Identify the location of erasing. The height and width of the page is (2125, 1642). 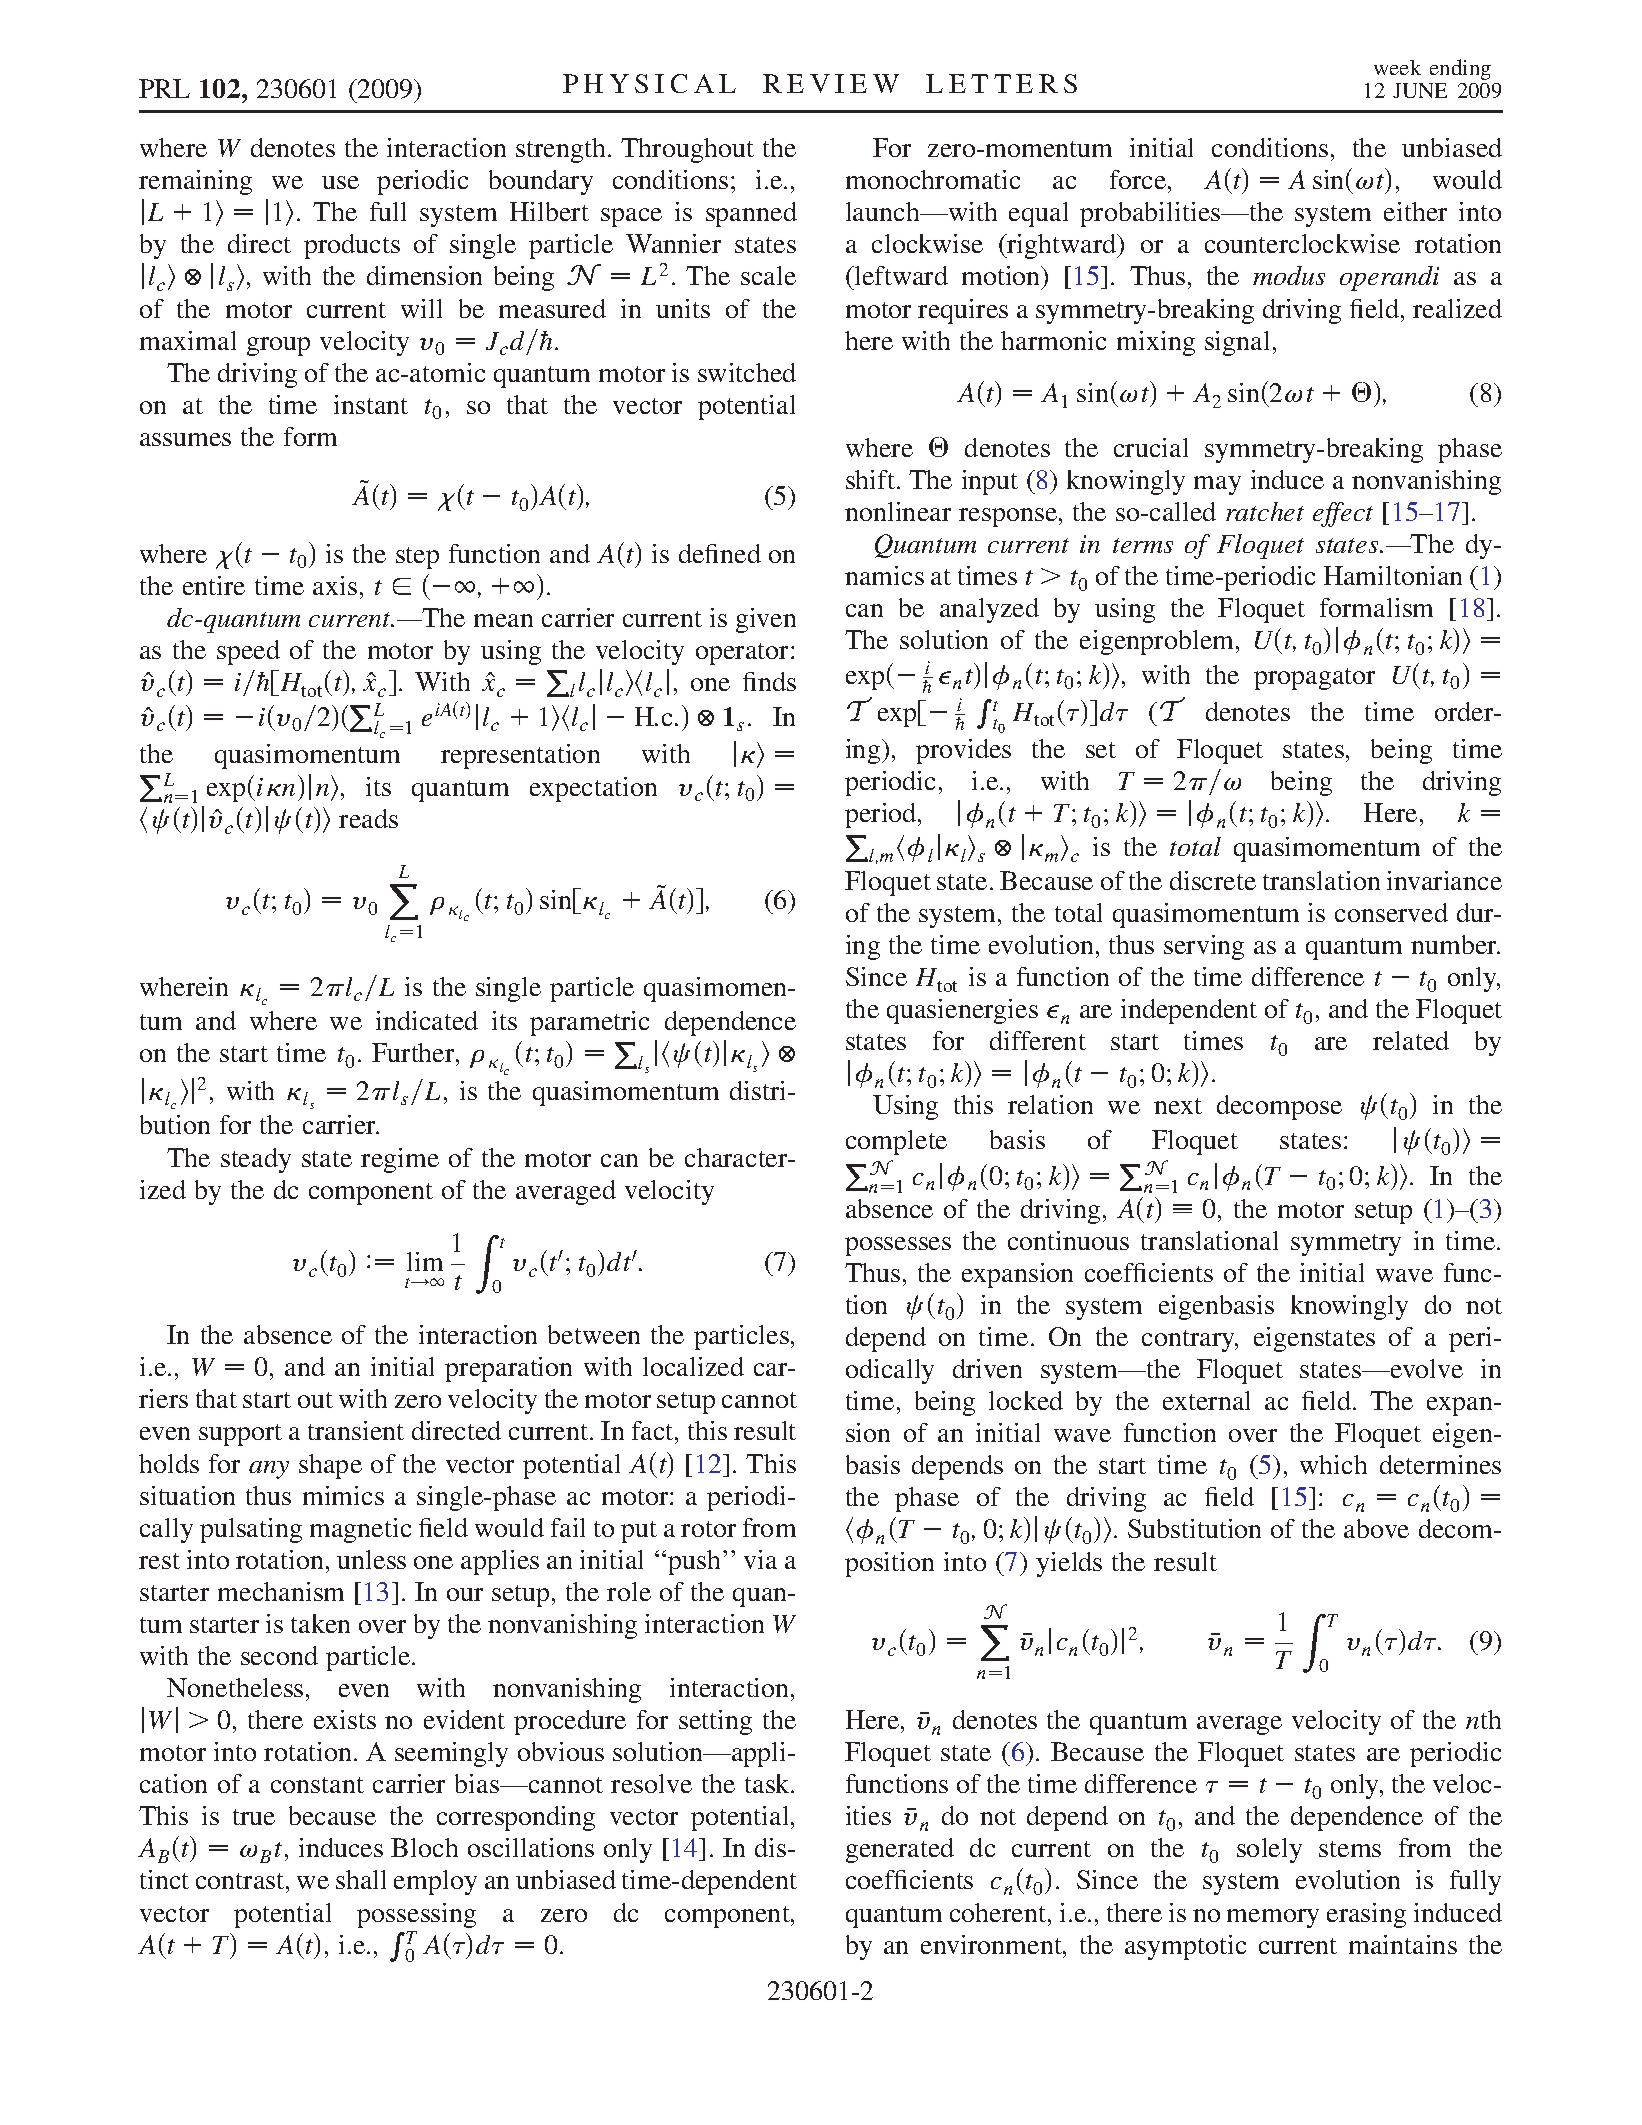
(1366, 1915).
